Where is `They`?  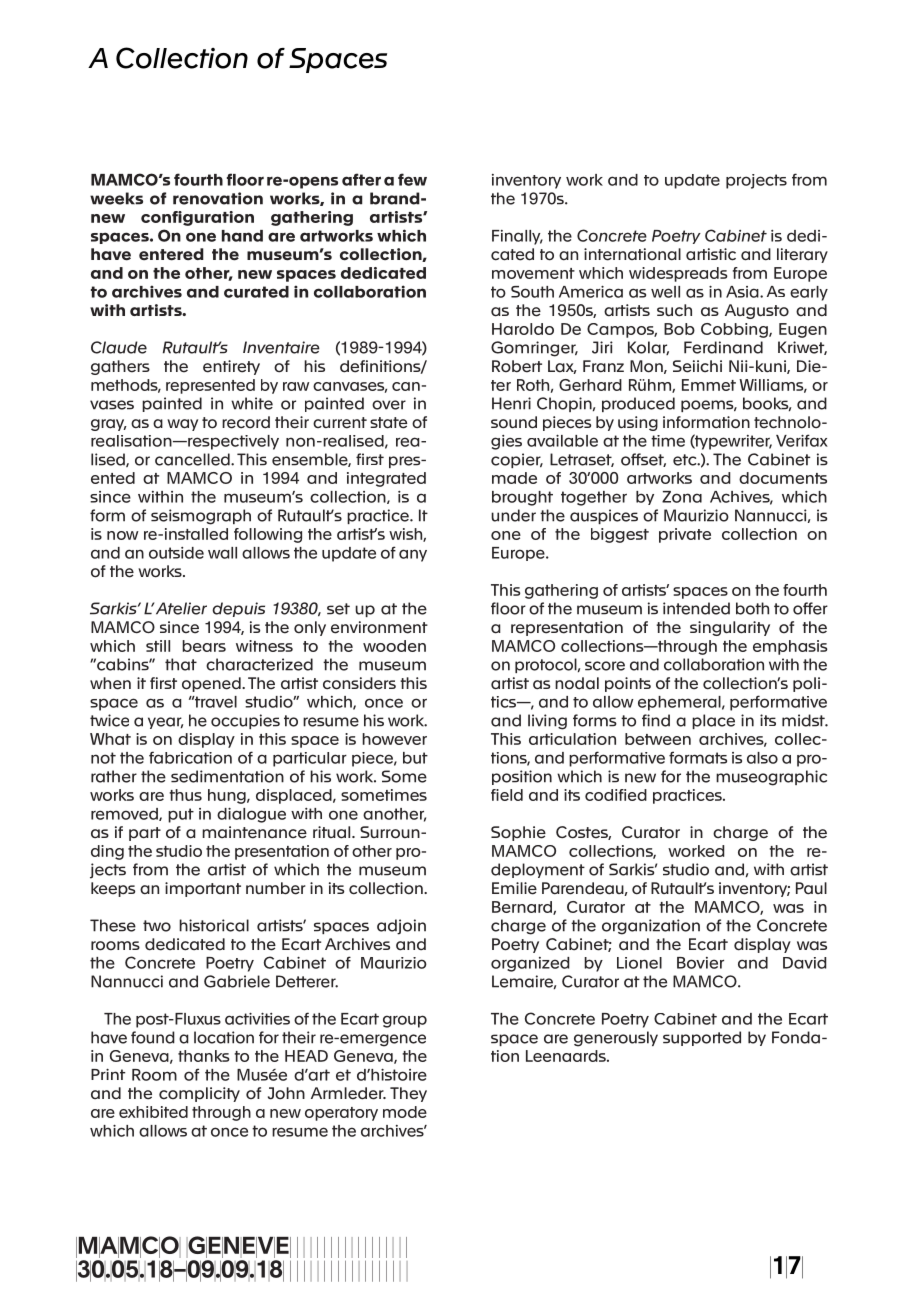 They is located at coordinates (408, 1094).
